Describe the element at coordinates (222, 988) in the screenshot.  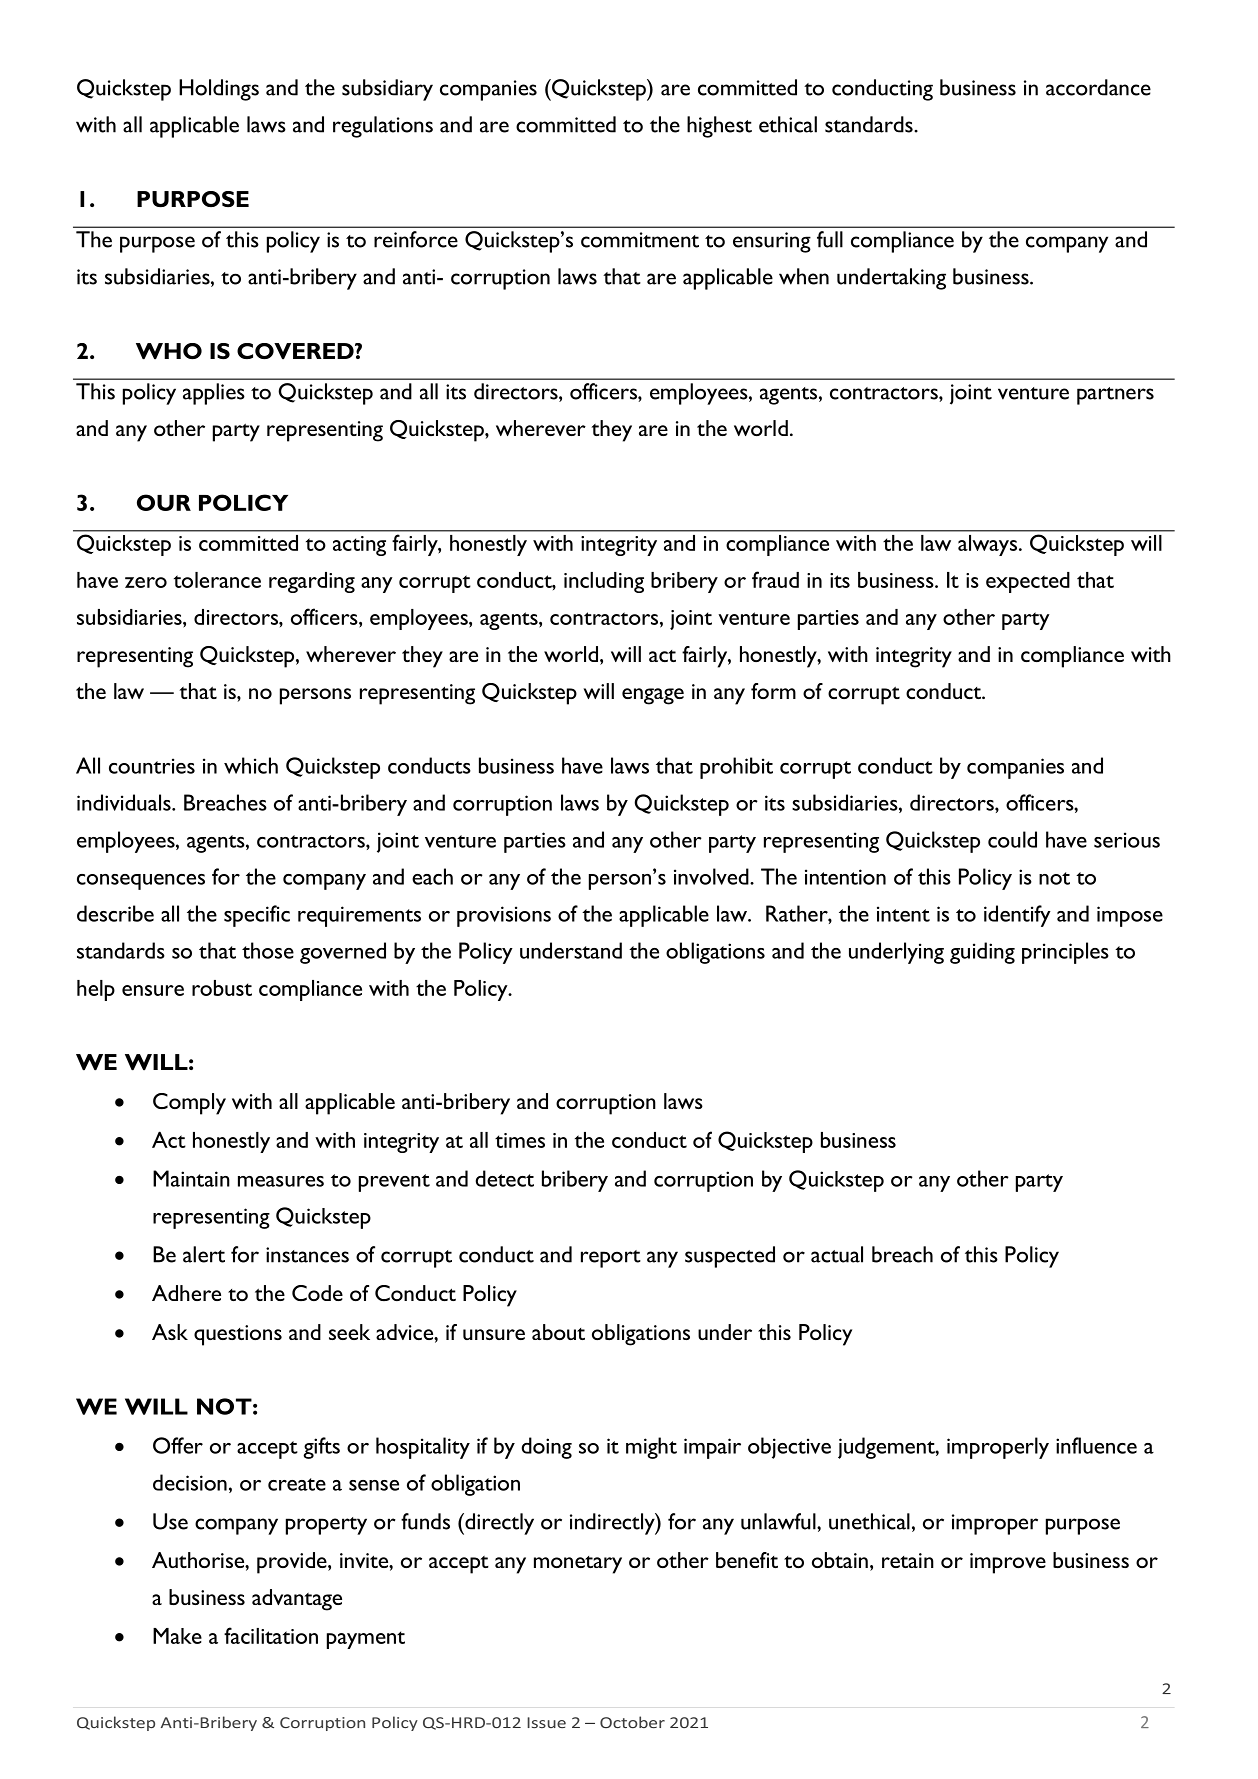
I see `robust` at that location.
